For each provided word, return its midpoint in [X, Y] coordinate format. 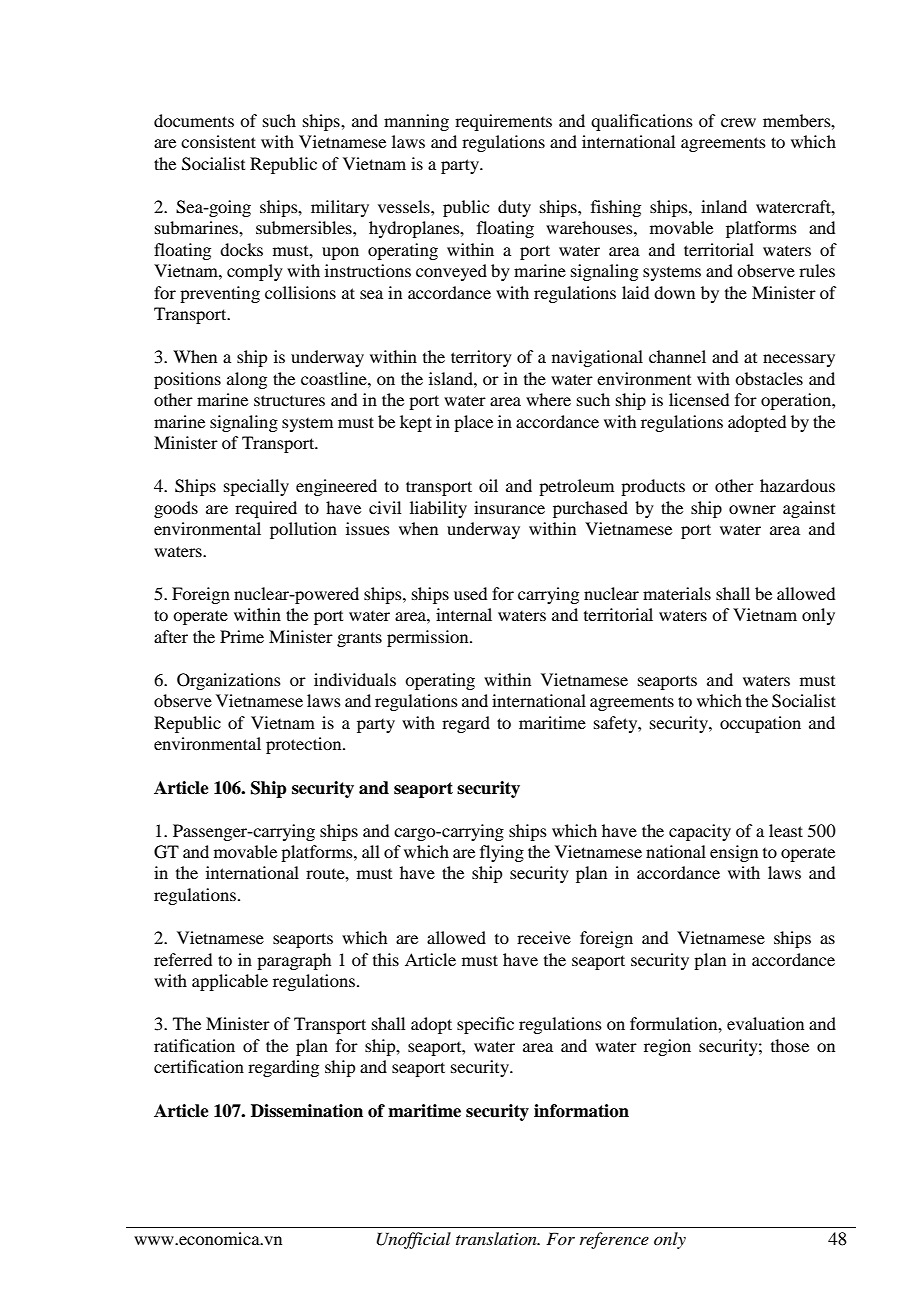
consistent [218, 141]
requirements [503, 122]
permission [429, 638]
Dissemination [307, 1111]
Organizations [229, 681]
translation [497, 1238]
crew [738, 122]
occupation [760, 724]
